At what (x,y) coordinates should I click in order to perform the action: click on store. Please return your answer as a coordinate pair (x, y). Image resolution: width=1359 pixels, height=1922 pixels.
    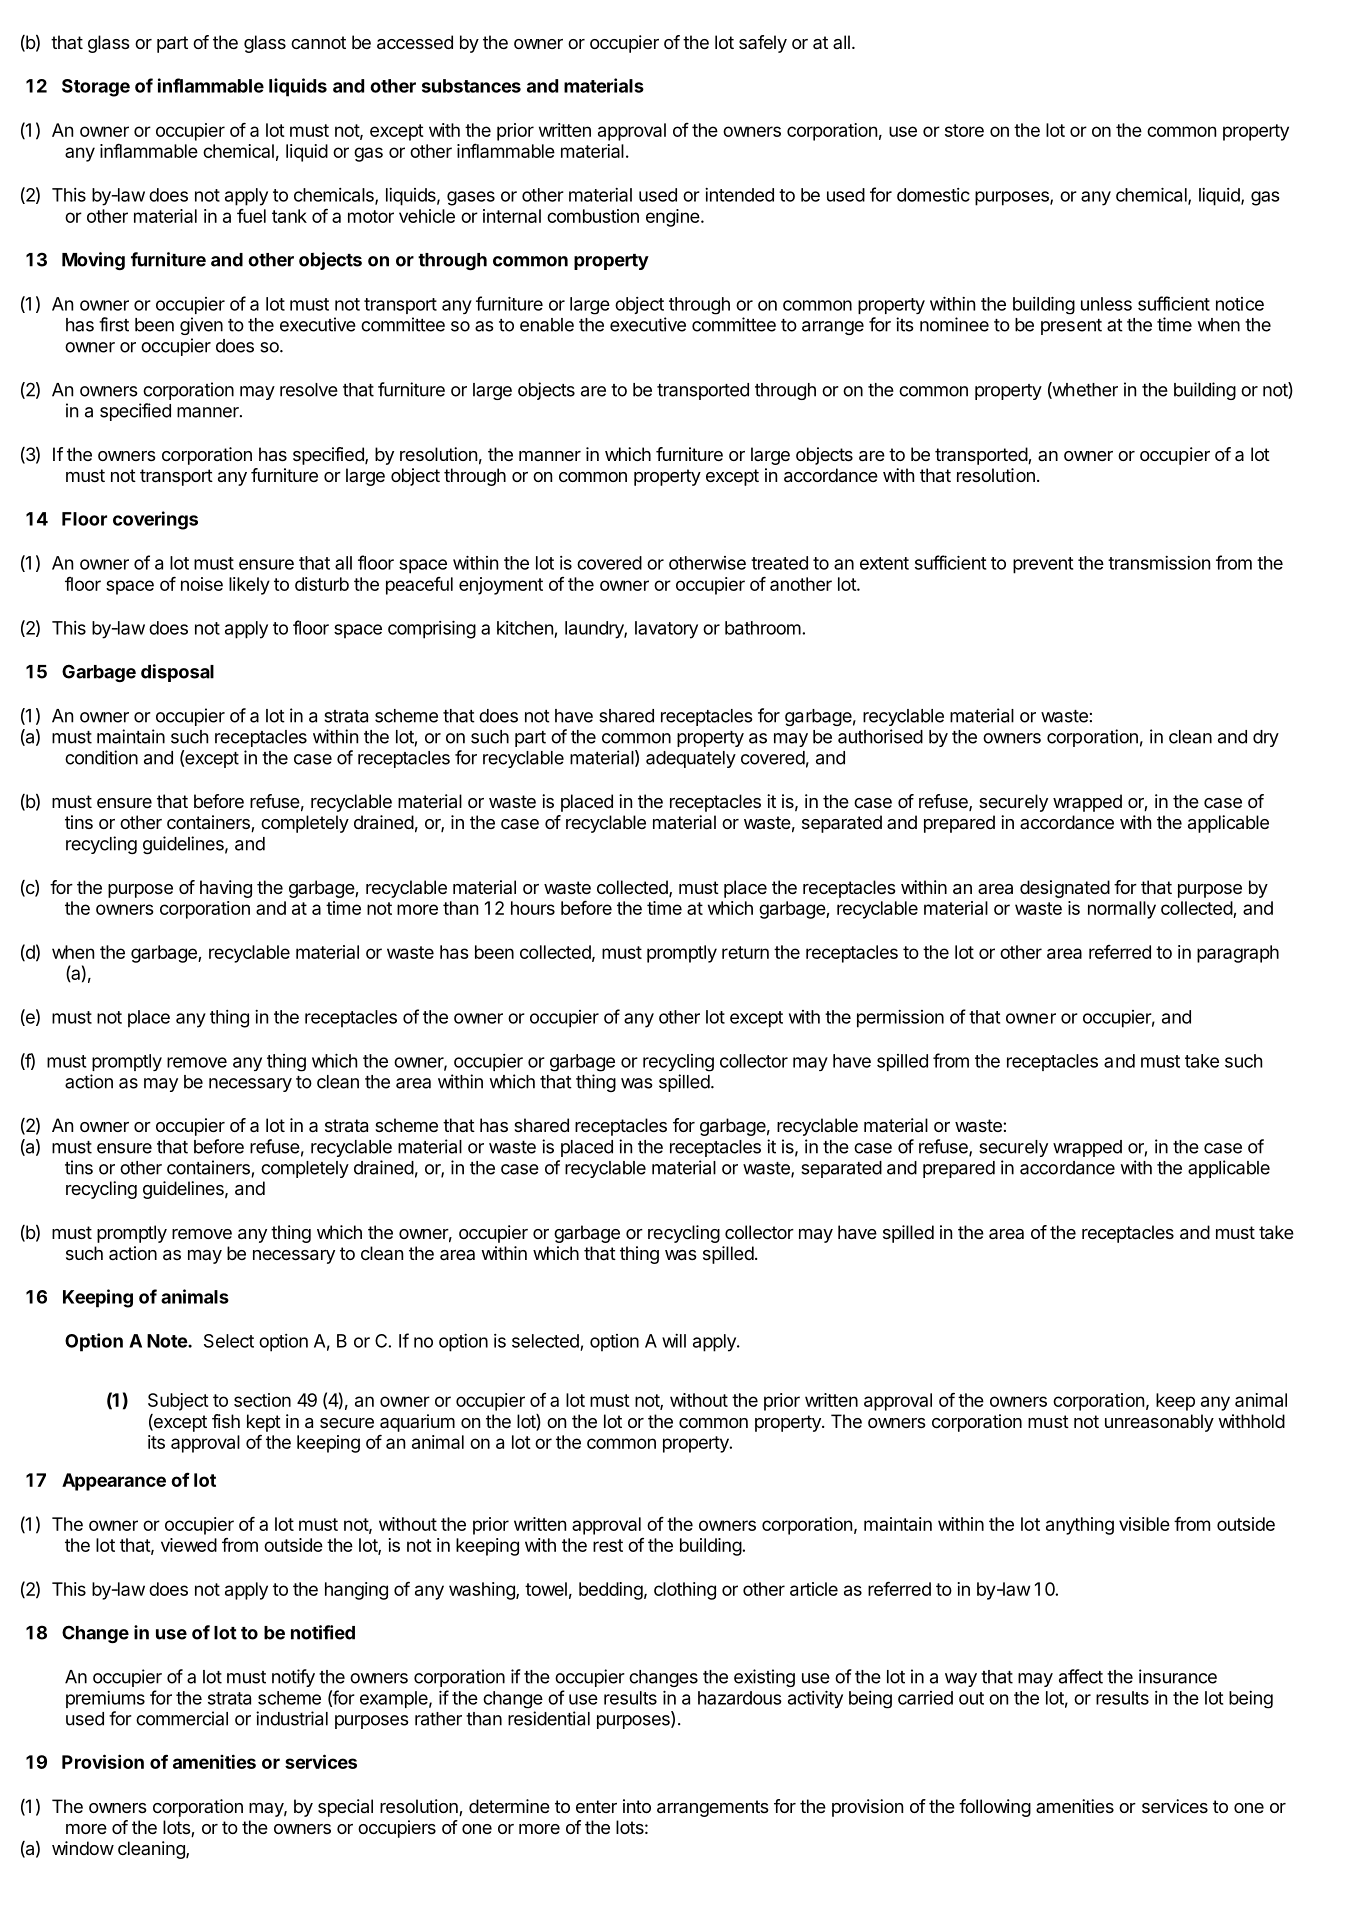
    Looking at the image, I should click on (964, 130).
